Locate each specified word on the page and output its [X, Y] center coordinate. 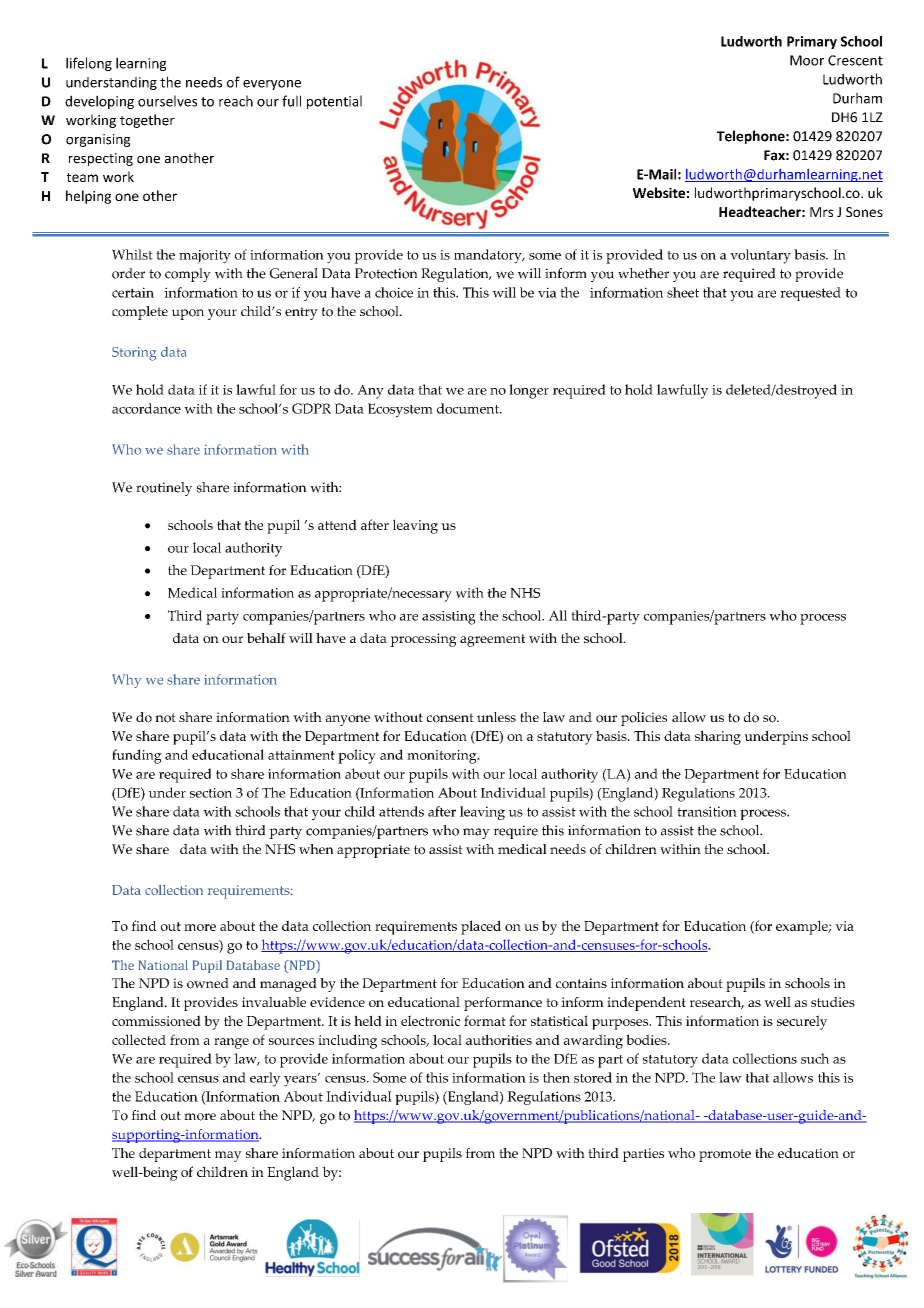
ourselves [167, 101]
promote [725, 1155]
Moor [807, 60]
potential [334, 102]
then [556, 1077]
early [265, 1079]
